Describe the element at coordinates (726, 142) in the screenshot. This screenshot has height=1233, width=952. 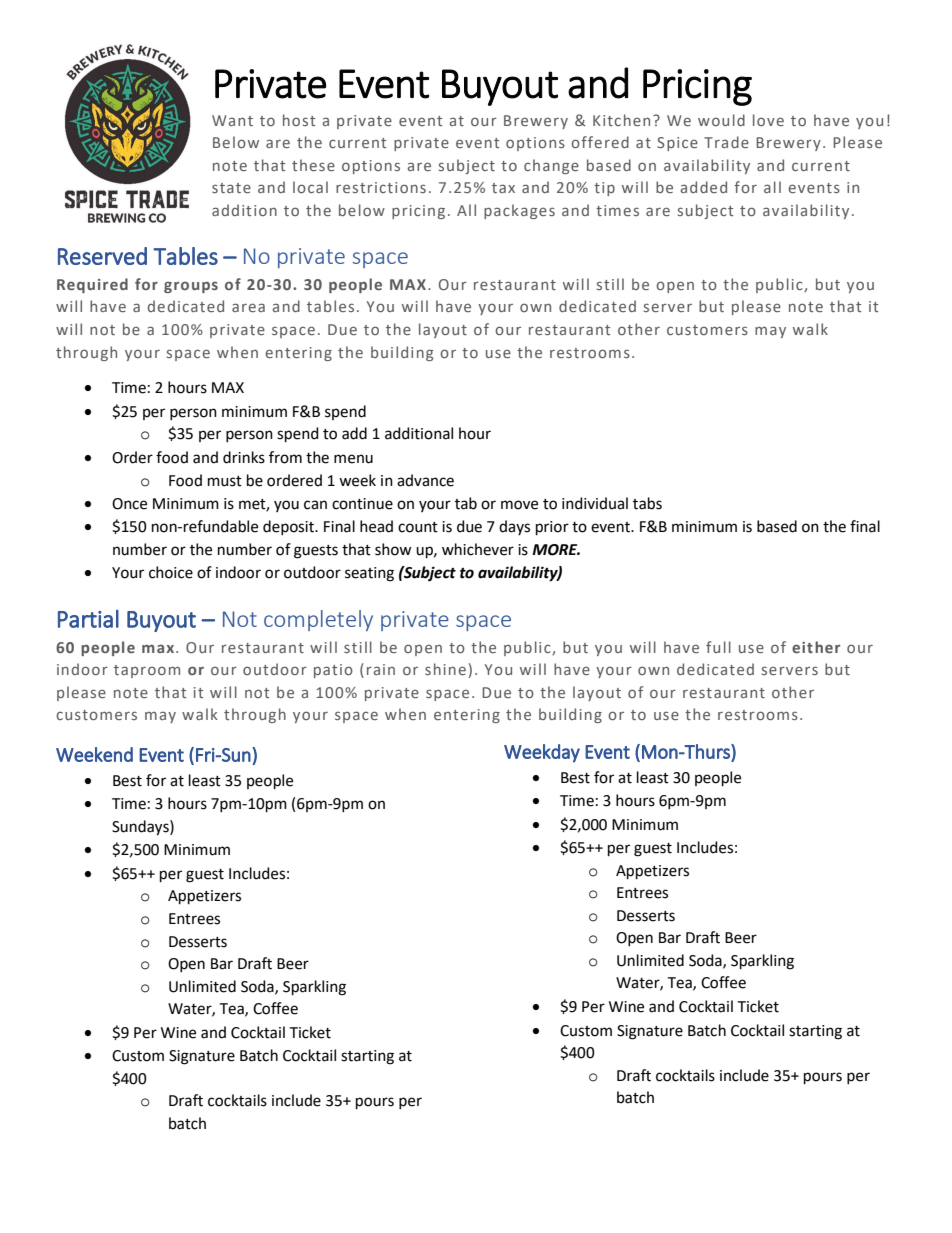
I see `Trade` at that location.
